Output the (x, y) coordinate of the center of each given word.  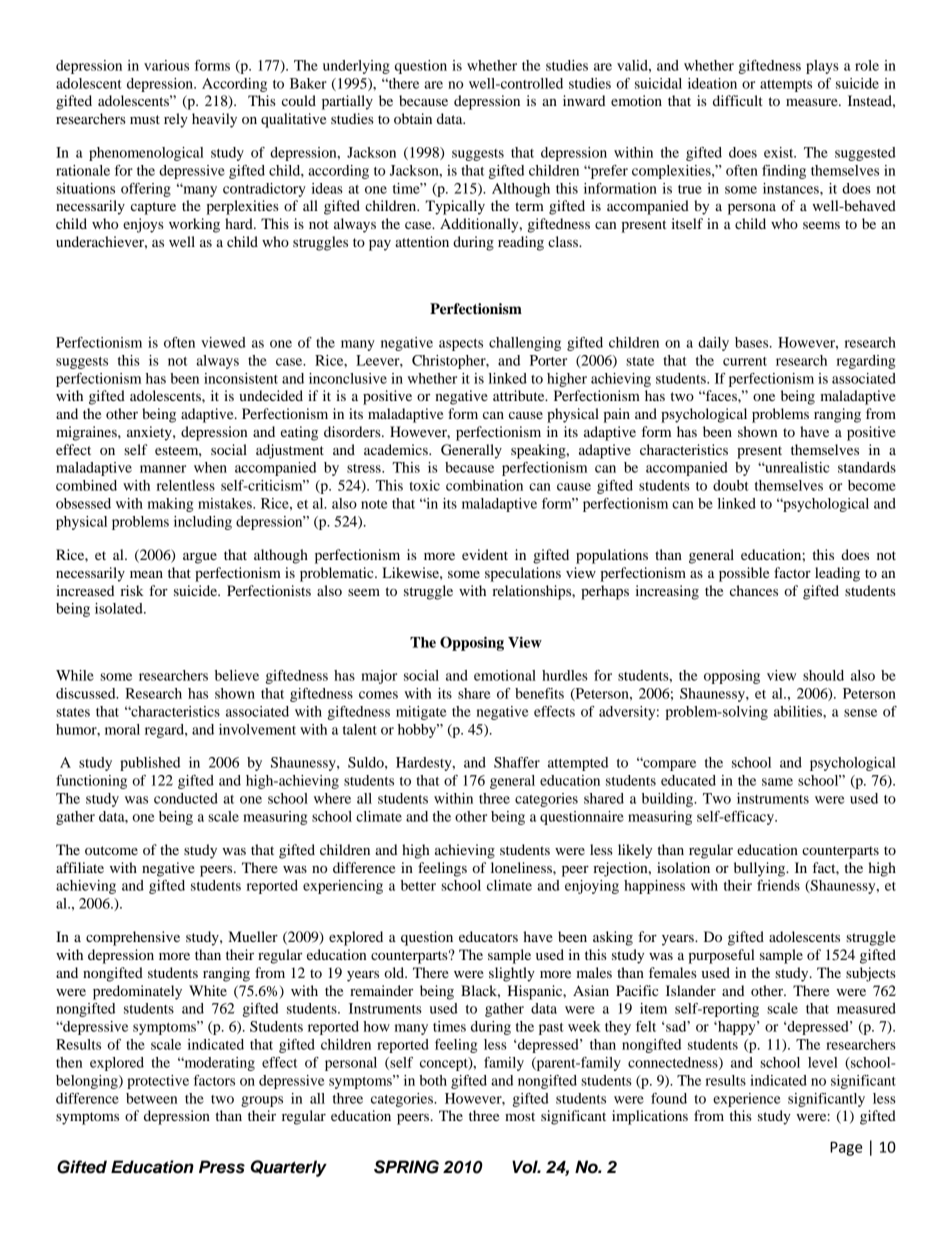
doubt (731, 485)
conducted (186, 798)
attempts (786, 86)
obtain (413, 118)
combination (484, 485)
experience (747, 1100)
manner (163, 469)
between (151, 1098)
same (777, 782)
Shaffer (517, 762)
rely (176, 120)
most (520, 1116)
